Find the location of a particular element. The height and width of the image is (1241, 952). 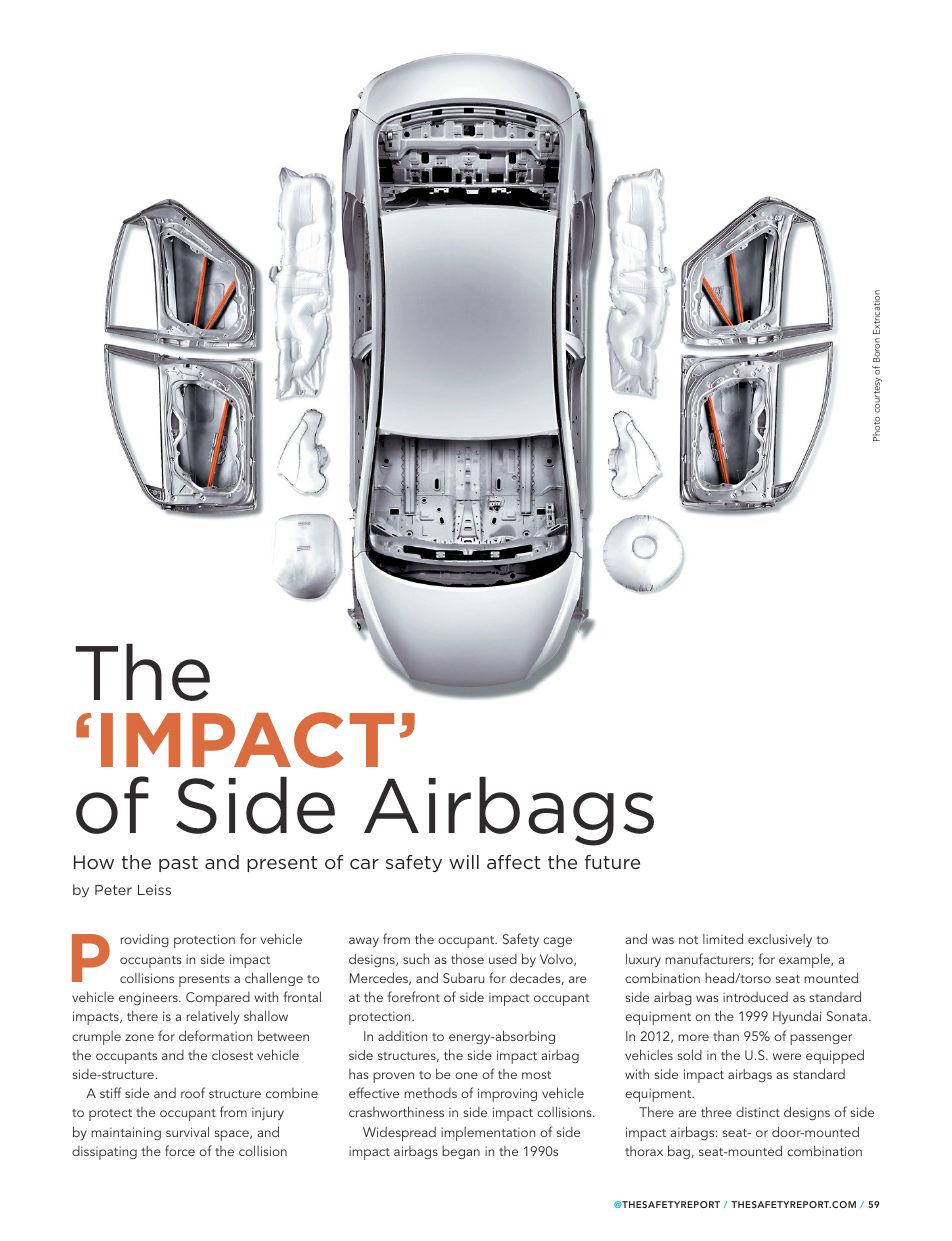

introduced is located at coordinates (755, 997).
